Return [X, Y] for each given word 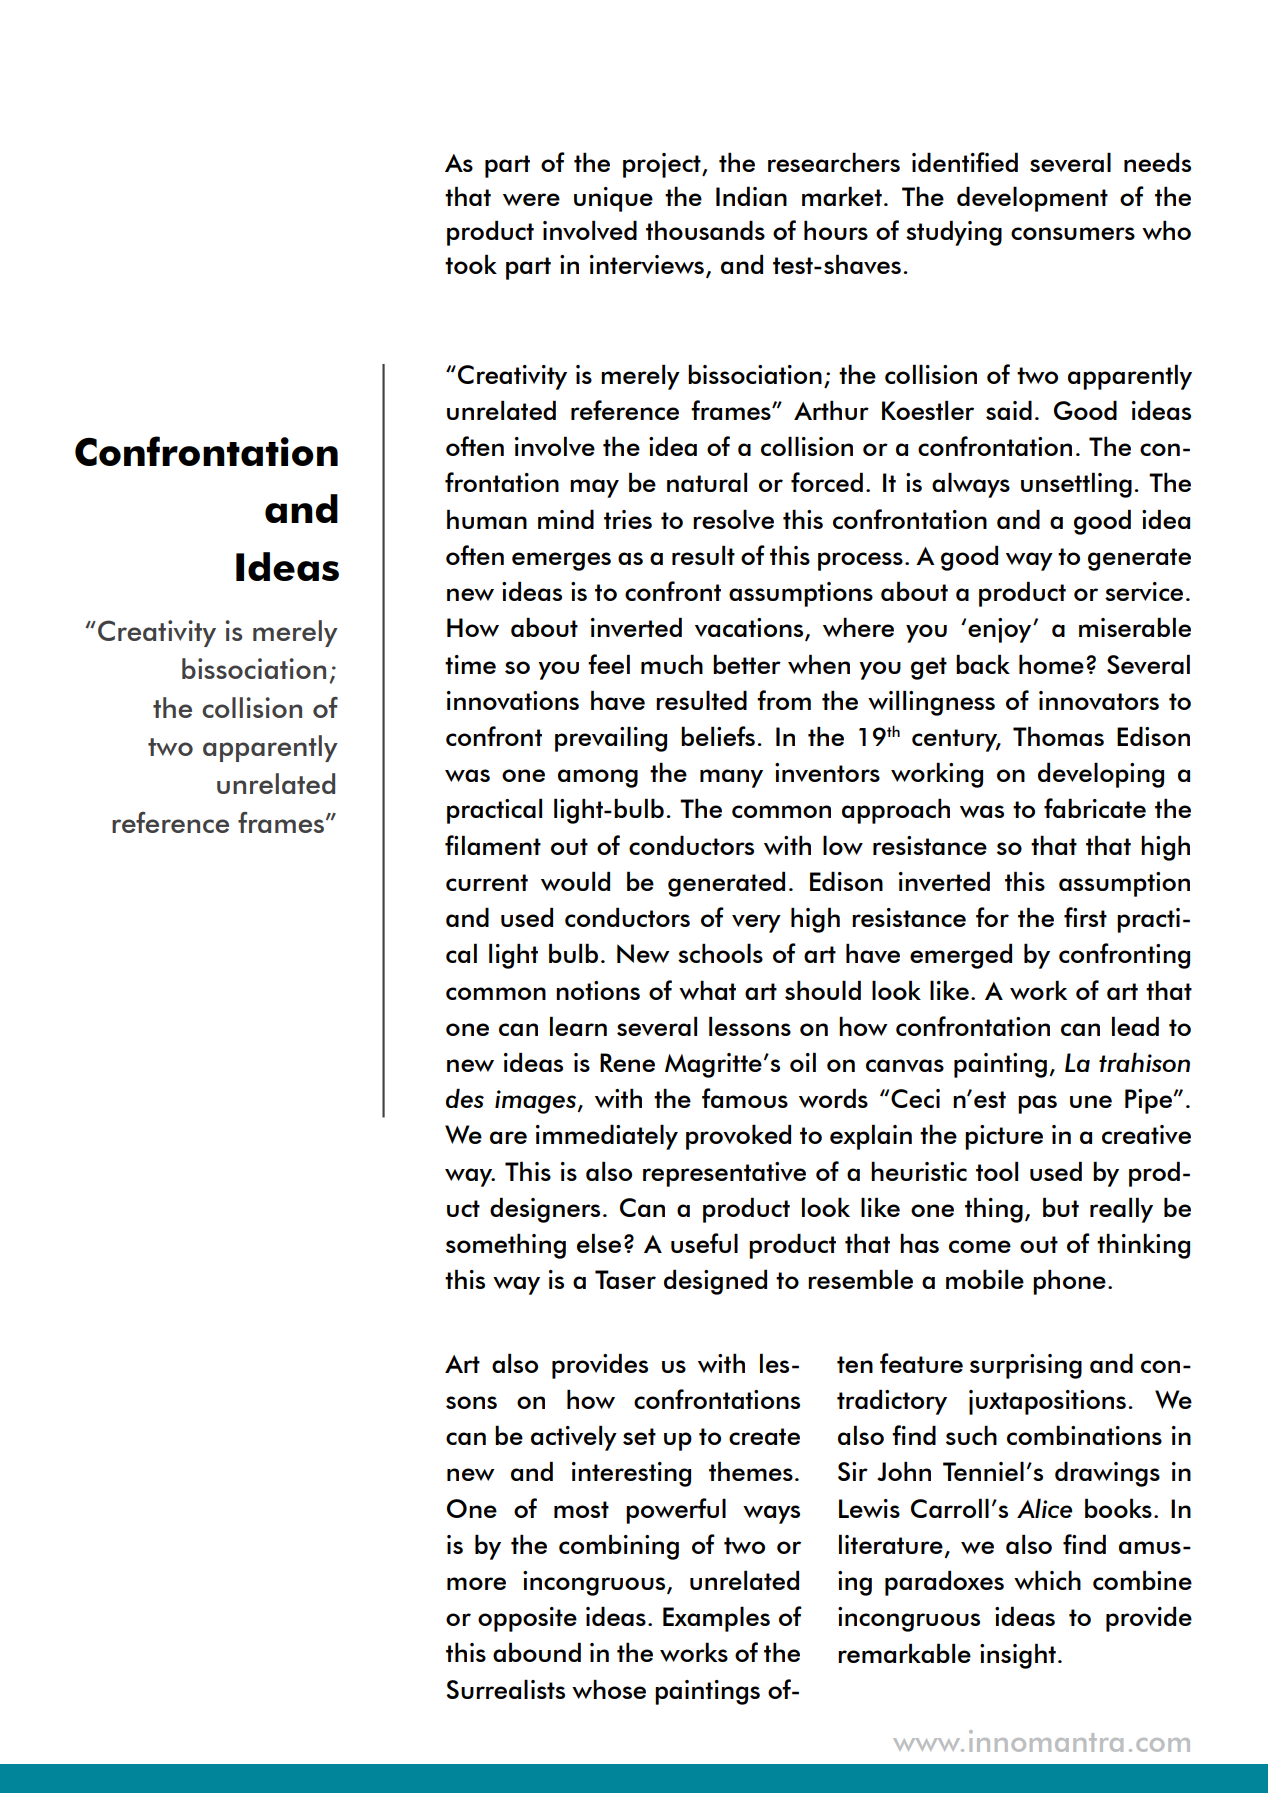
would [575, 881]
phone [1069, 1282]
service [1144, 591]
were [531, 199]
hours [836, 230]
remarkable [904, 1653]
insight [1018, 1656]
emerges [561, 561]
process [860, 561]
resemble [860, 1279]
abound [537, 1652]
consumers [1073, 233]
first [1085, 917]
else [599, 1243]
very [756, 923]
